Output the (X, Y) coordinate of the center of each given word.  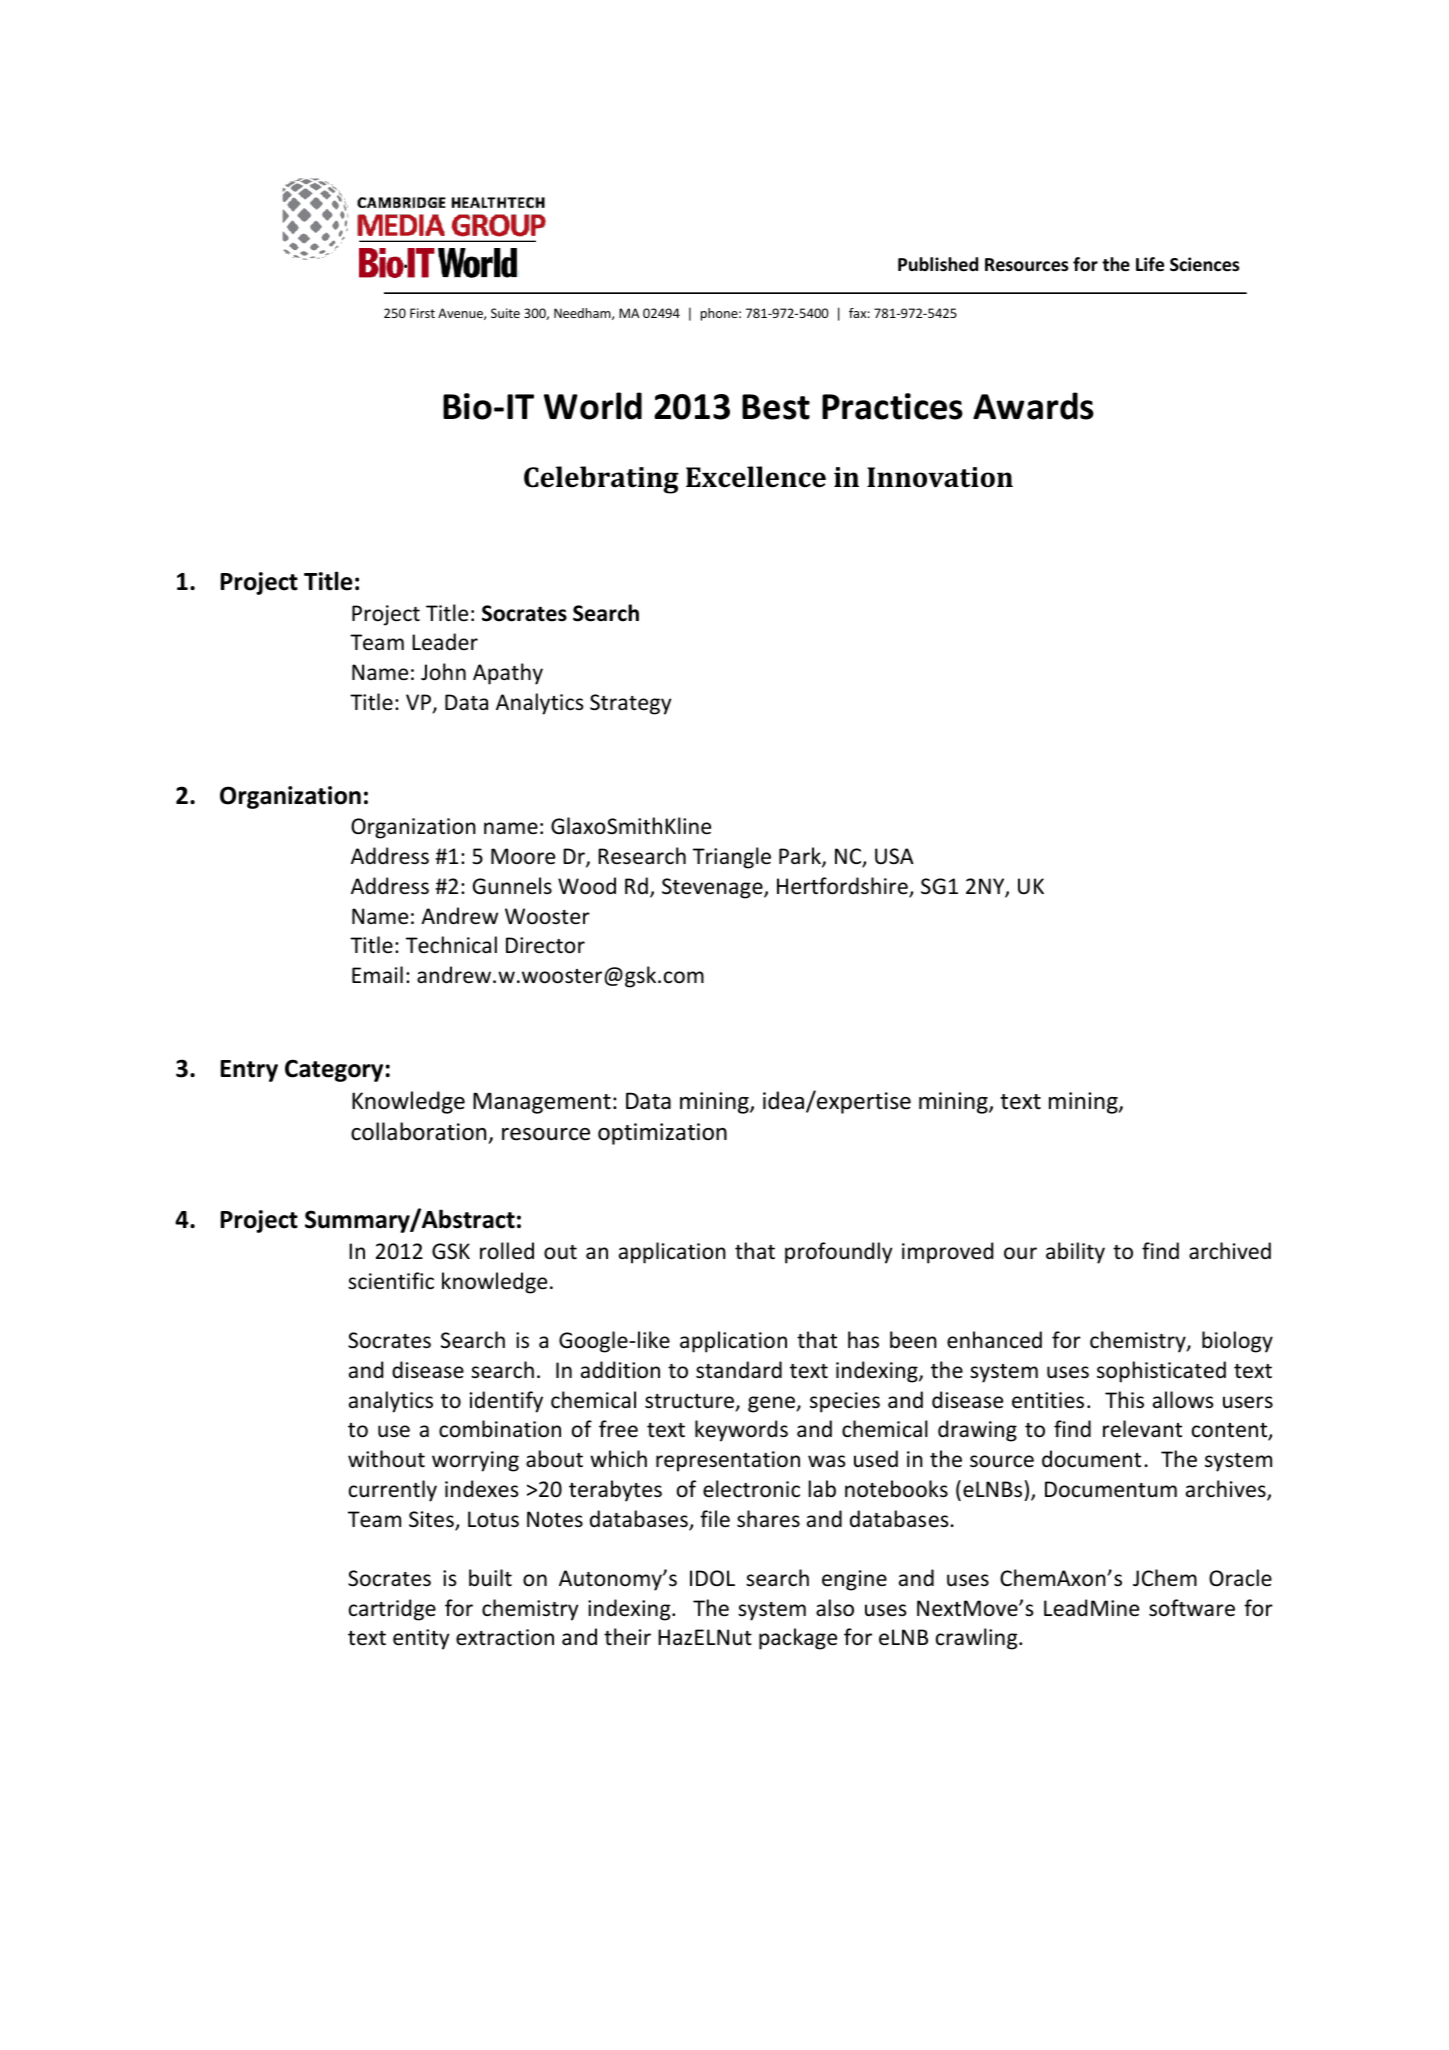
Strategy (631, 704)
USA (894, 856)
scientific (391, 1281)
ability (1075, 1253)
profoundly (839, 1253)
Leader (445, 642)
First (422, 313)
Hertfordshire (843, 887)
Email (377, 974)
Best (776, 407)
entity (421, 1639)
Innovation (940, 477)
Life (1150, 264)
